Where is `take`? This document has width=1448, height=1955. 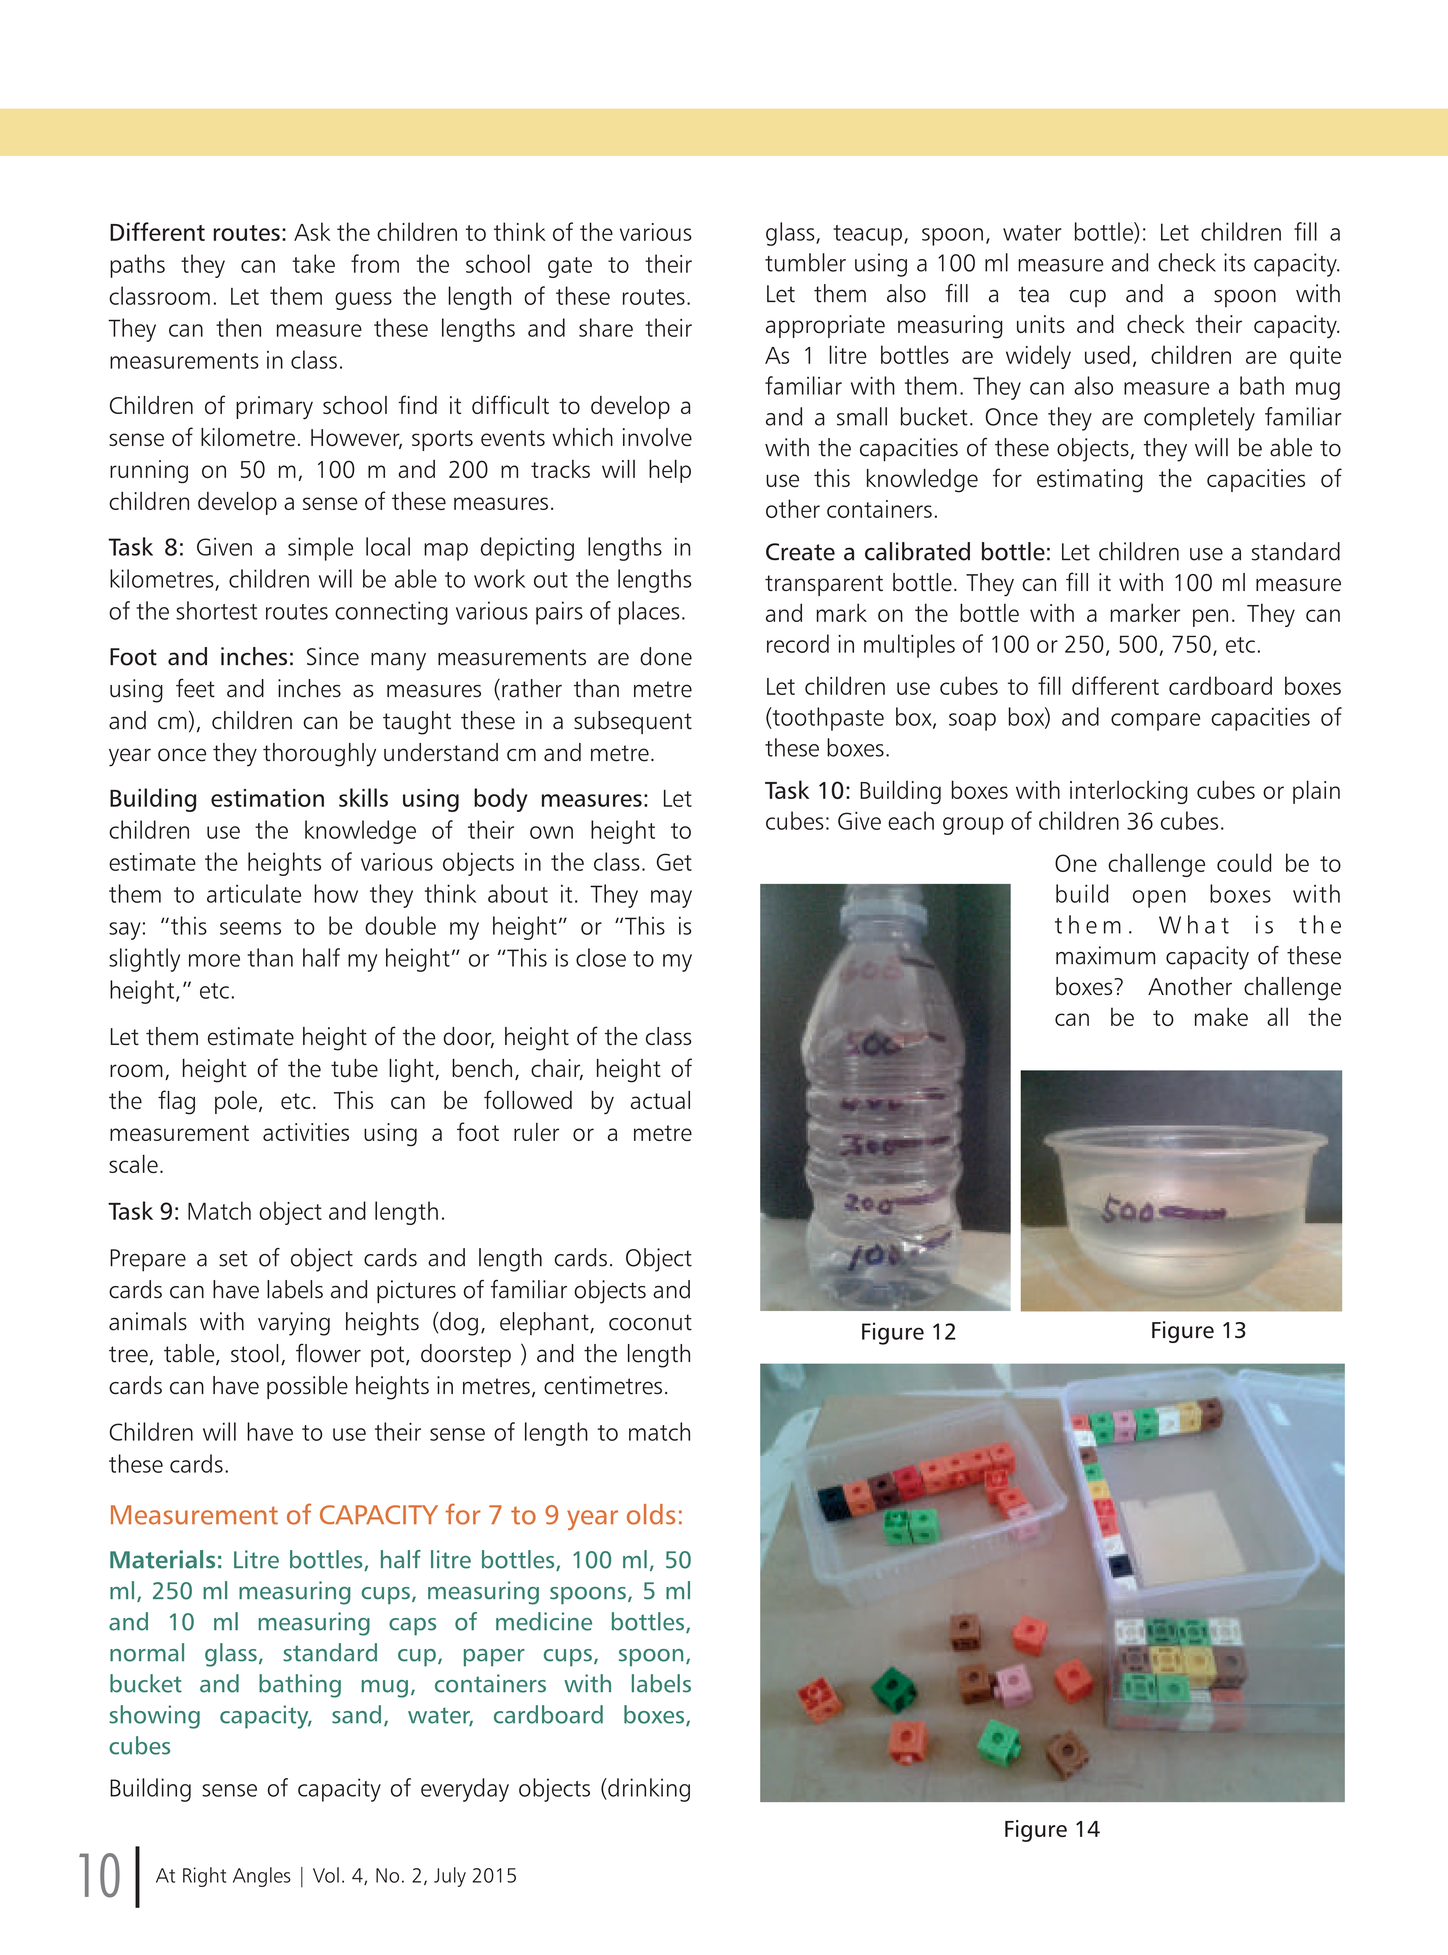
take is located at coordinates (313, 263).
